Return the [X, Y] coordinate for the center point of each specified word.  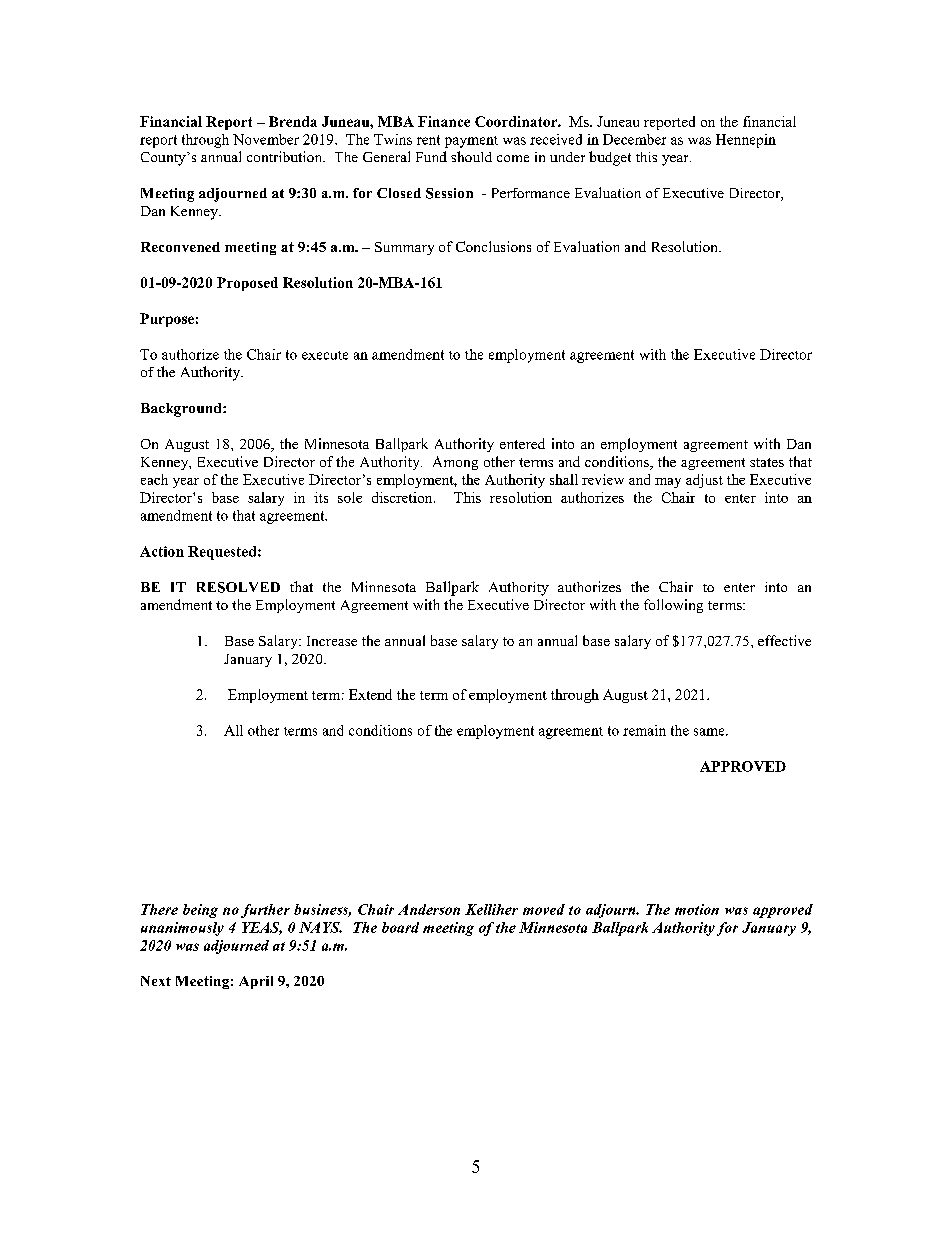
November [266, 139]
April [256, 982]
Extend [370, 694]
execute [325, 355]
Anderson [429, 909]
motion [697, 909]
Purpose [167, 320]
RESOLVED [238, 587]
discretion [403, 497]
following [673, 606]
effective [784, 640]
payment [471, 142]
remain [644, 730]
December [634, 139]
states [767, 462]
